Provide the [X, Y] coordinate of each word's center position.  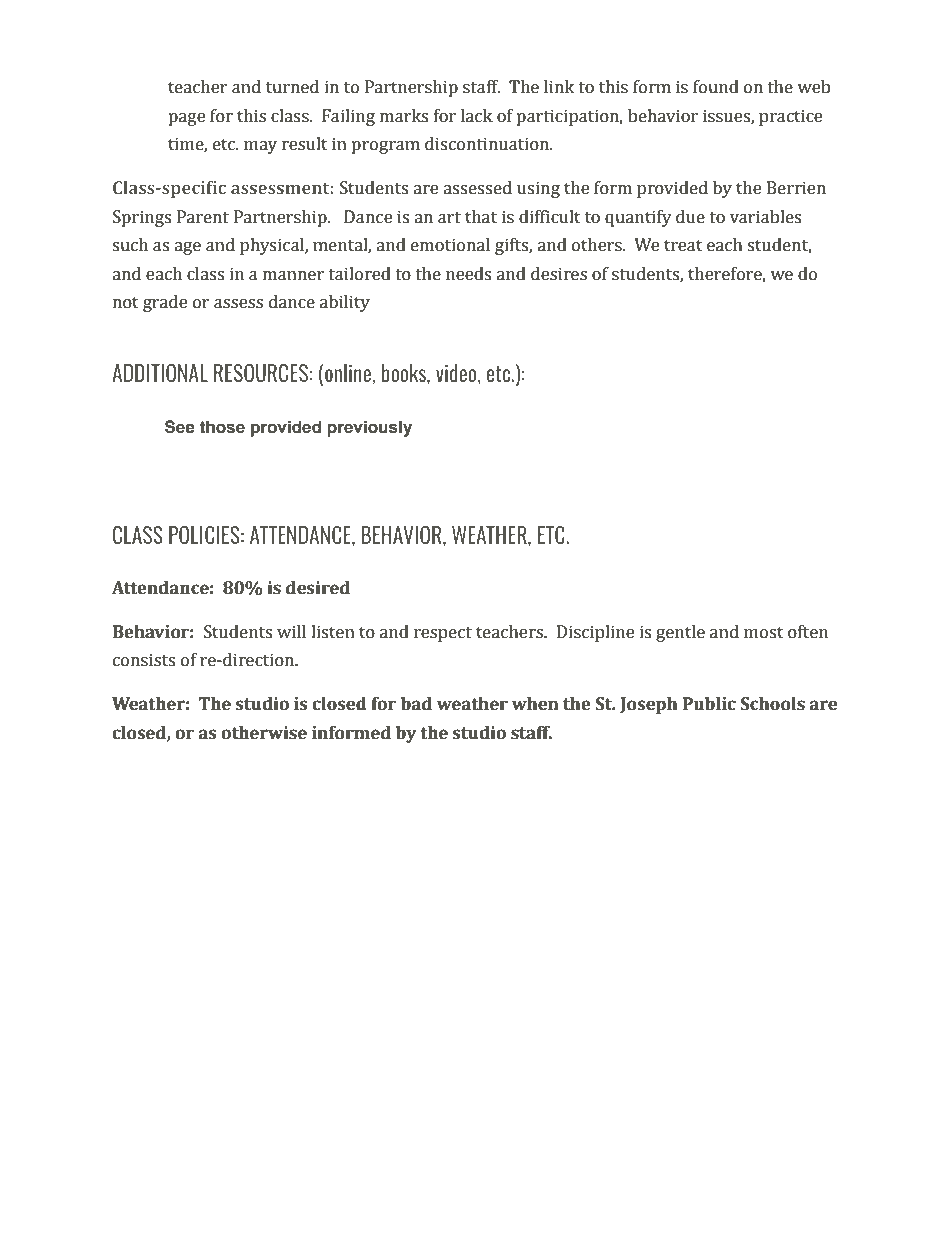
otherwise [264, 733]
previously [369, 428]
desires [559, 274]
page [186, 119]
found [716, 87]
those [222, 427]
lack [477, 116]
